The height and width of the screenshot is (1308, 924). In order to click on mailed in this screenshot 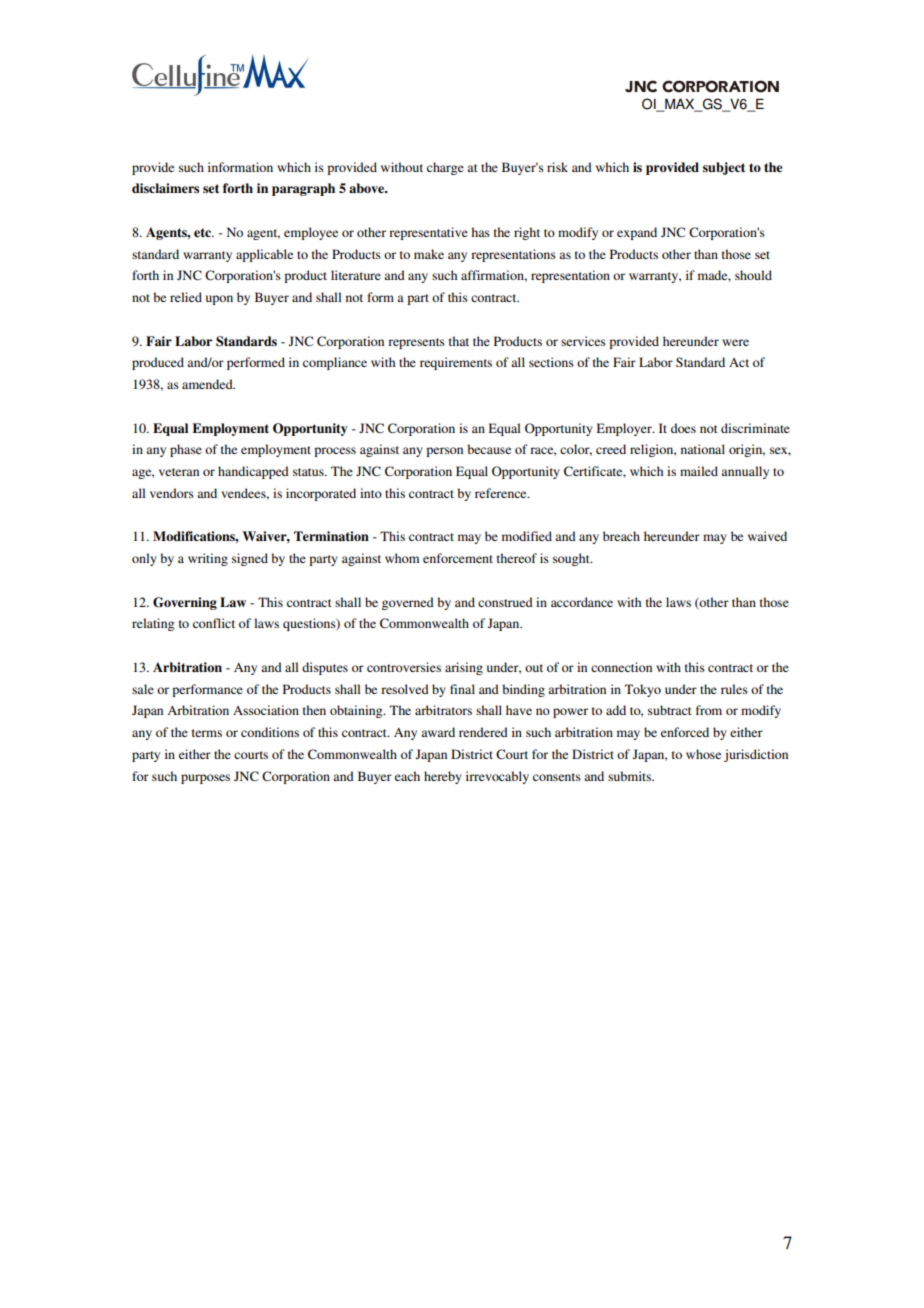, I will do `click(699, 471)`.
